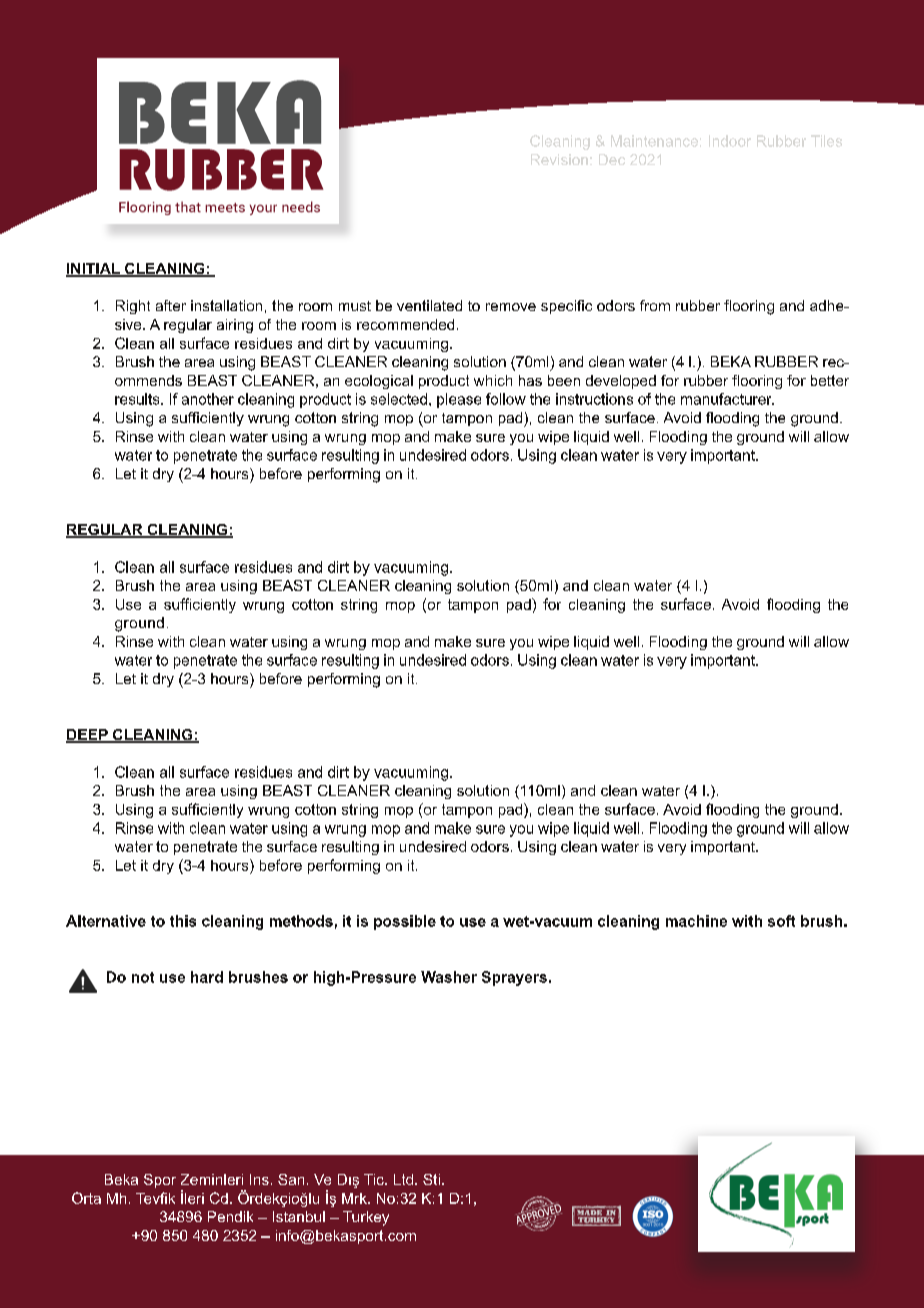  I want to click on possible, so click(405, 922).
